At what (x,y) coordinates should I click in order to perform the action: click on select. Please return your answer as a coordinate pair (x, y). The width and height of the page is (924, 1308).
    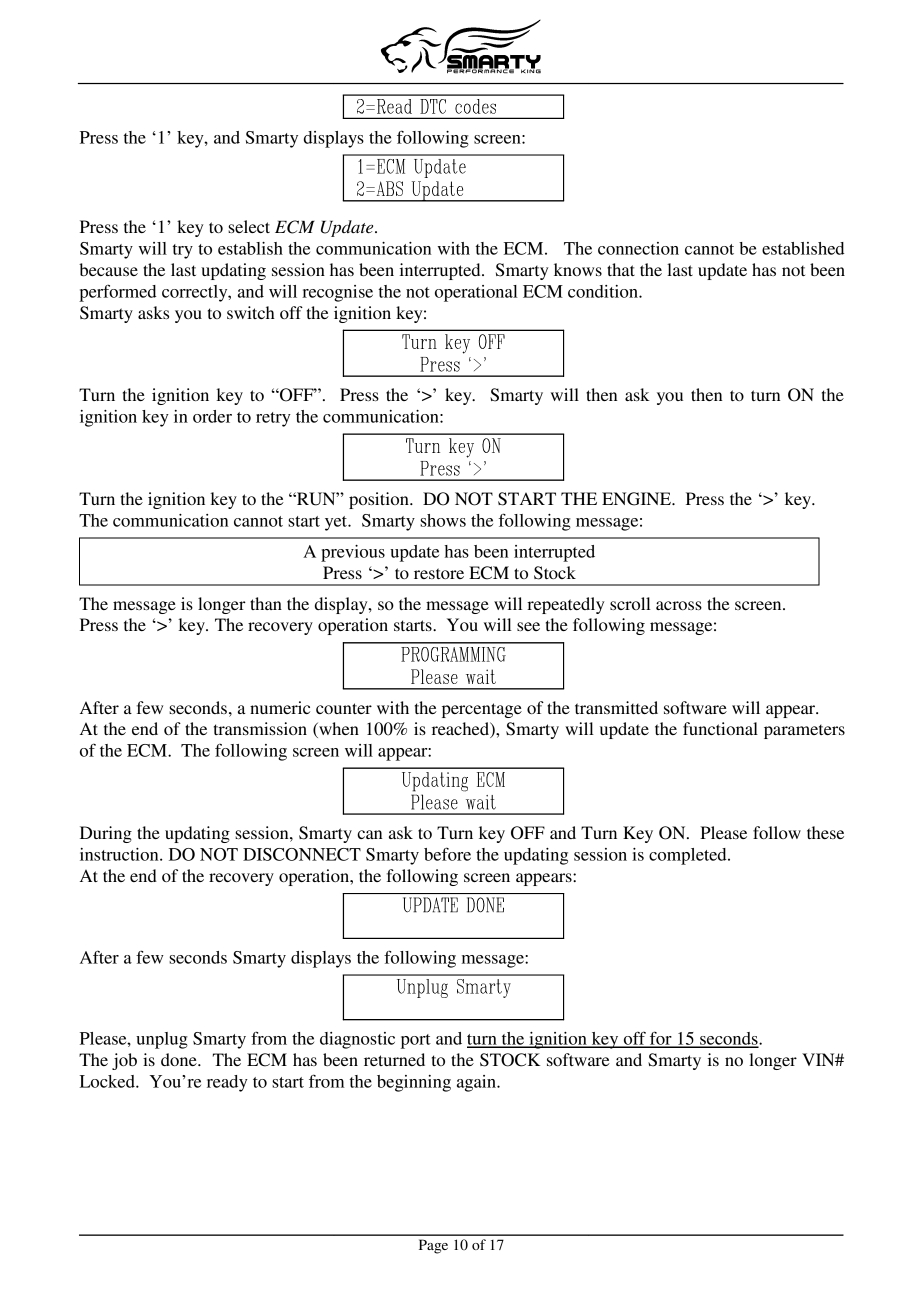
    Looking at the image, I should click on (249, 226).
